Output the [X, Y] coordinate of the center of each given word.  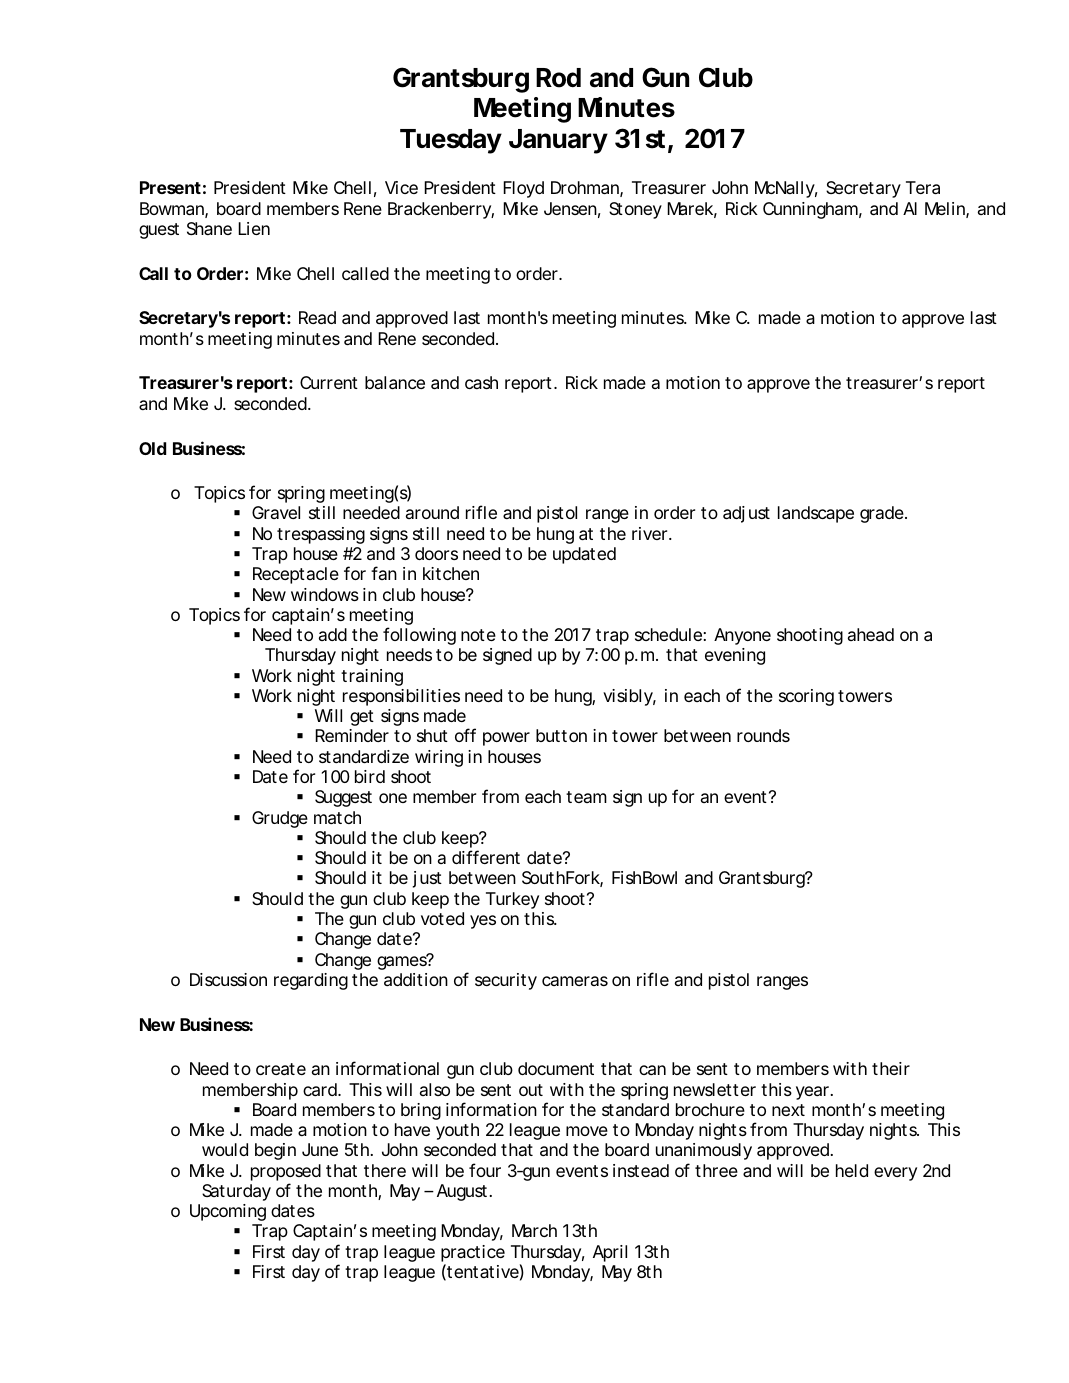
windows [325, 594]
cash [481, 382]
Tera [923, 187]
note [478, 635]
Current [329, 382]
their [891, 1068]
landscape [816, 514]
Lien [254, 228]
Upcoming [228, 1212]
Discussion [228, 979]
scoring [806, 697]
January [558, 141]
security [506, 981]
